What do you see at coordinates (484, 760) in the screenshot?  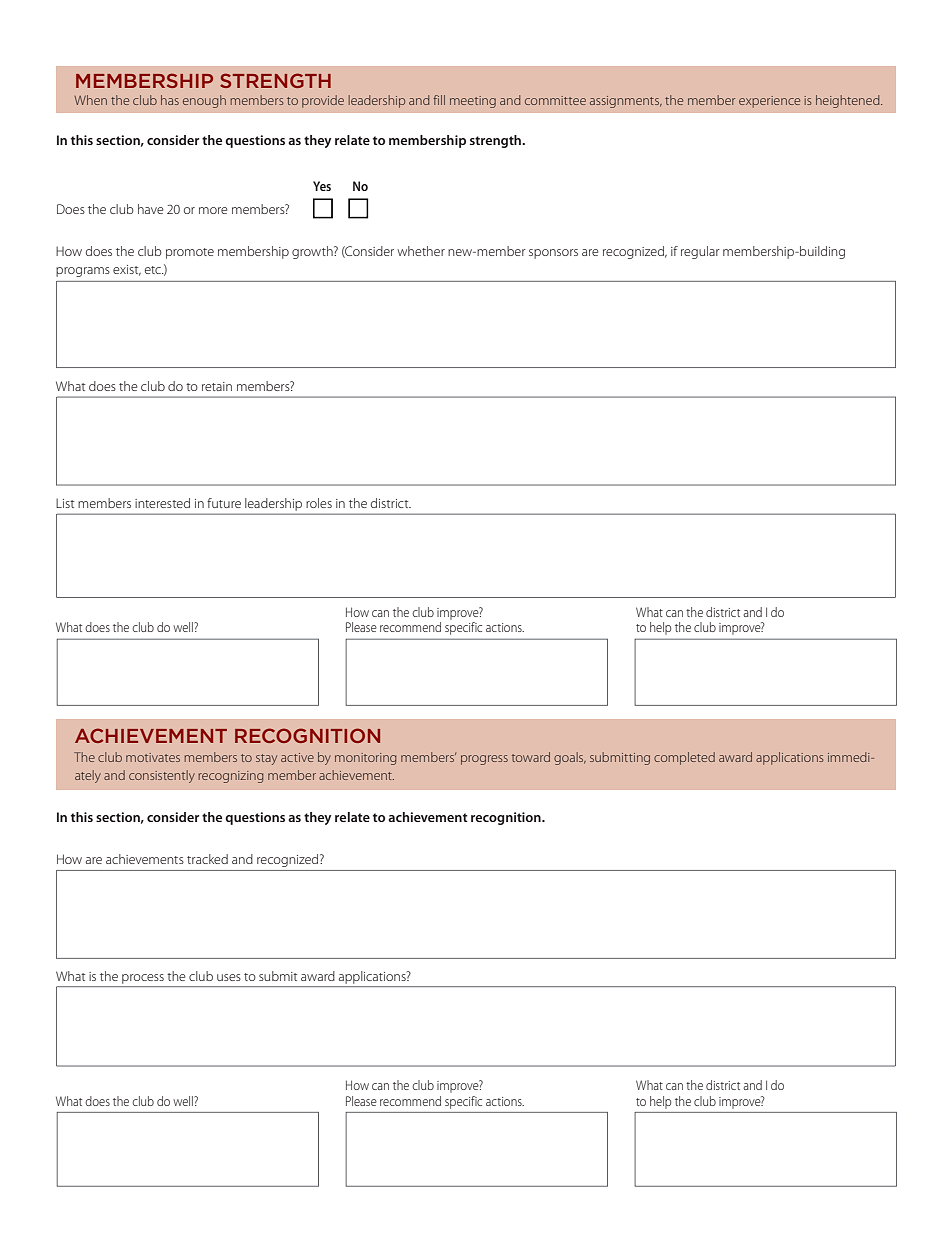 I see `progress` at bounding box center [484, 760].
